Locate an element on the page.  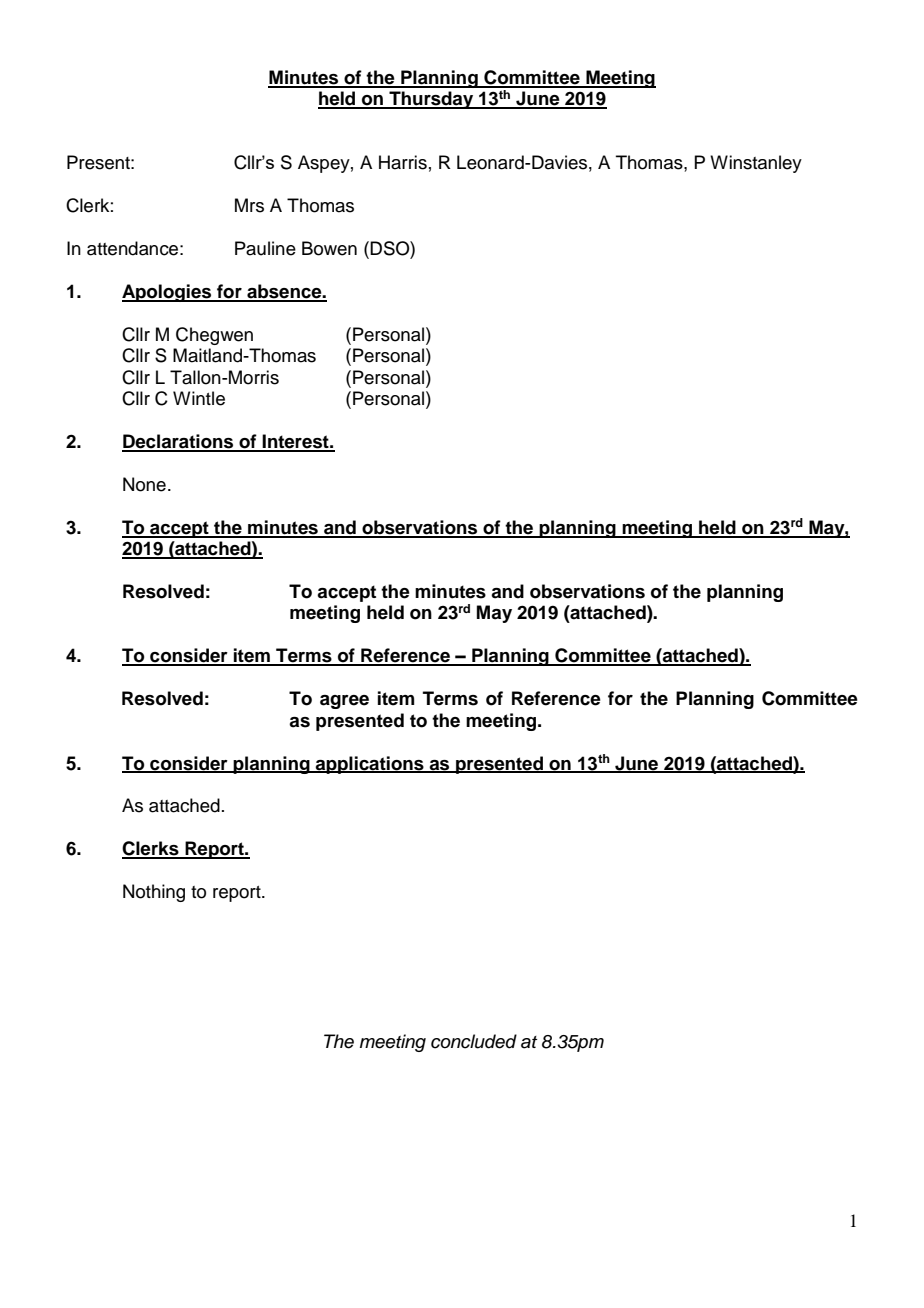
Thursday is located at coordinates (431, 100).
